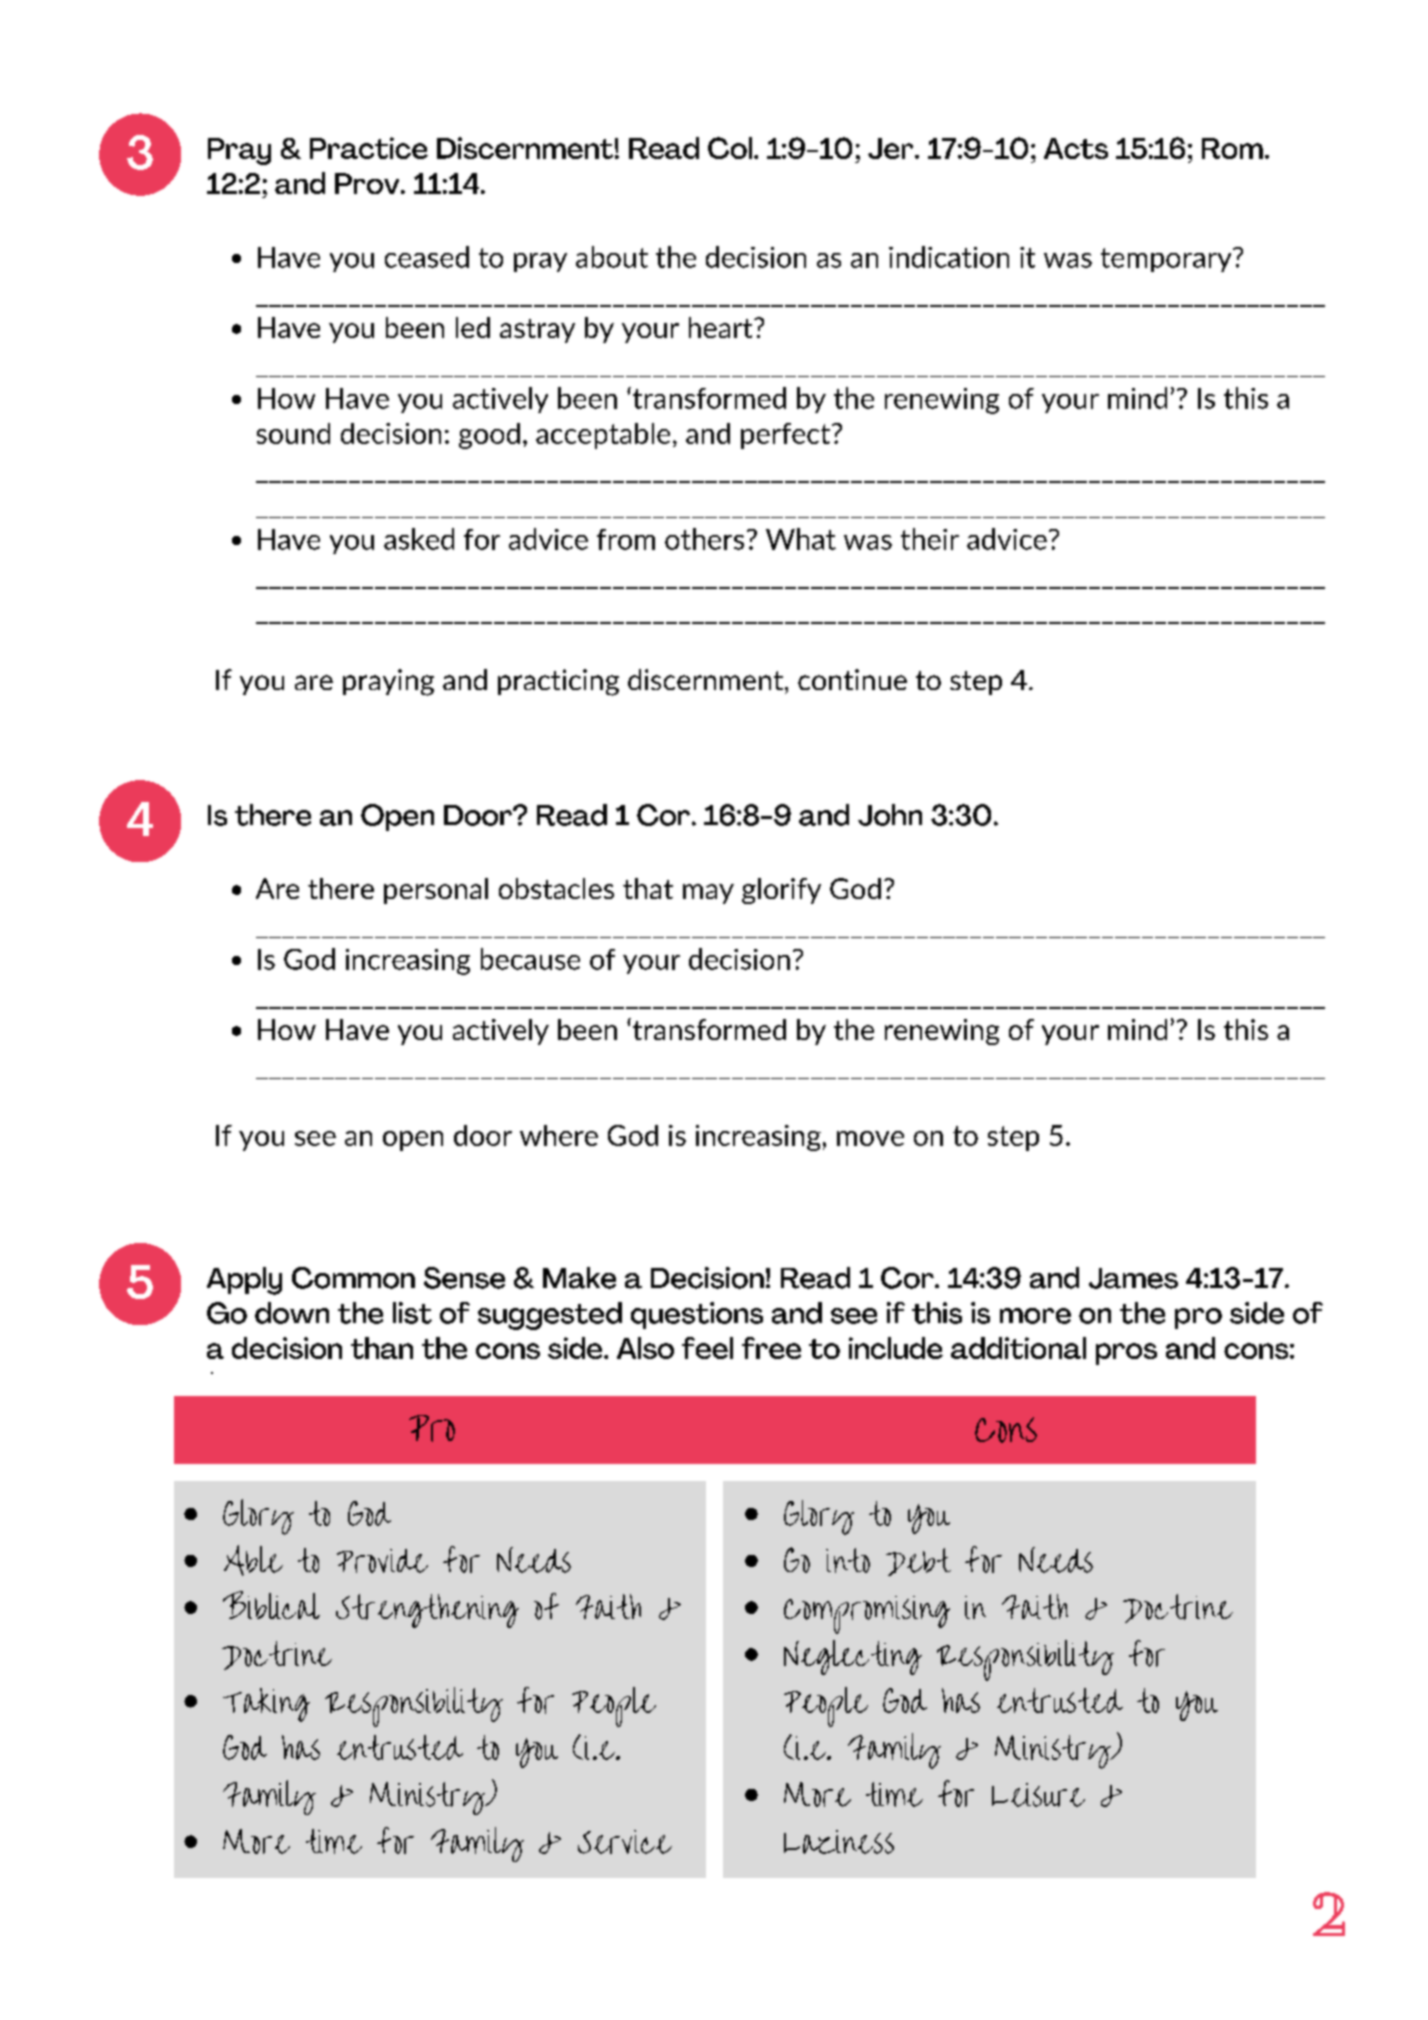 This screenshot has height=2020, width=1428. I want to click on James, so click(1133, 1278).
